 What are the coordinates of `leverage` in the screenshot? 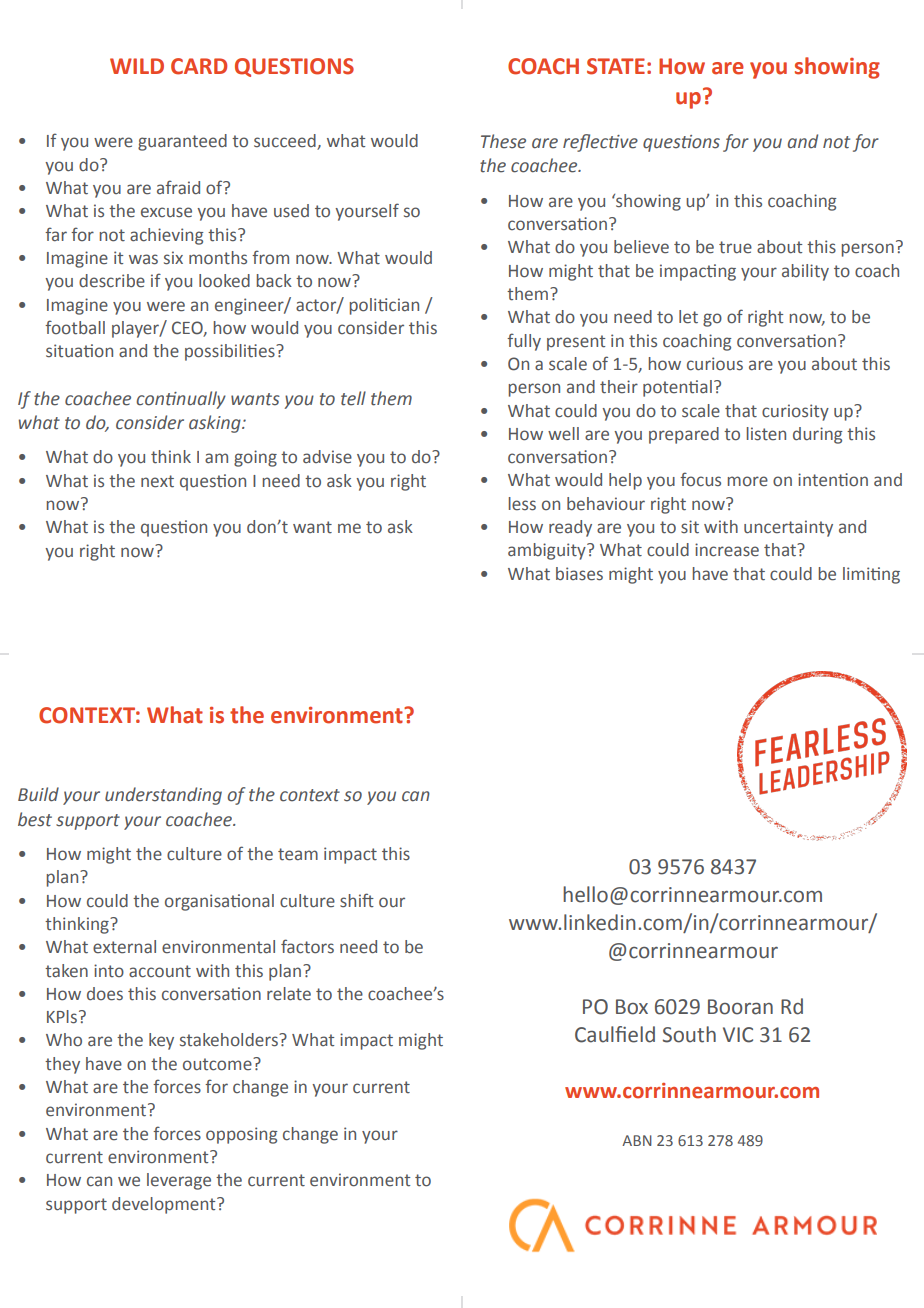 It's located at (179, 1181).
